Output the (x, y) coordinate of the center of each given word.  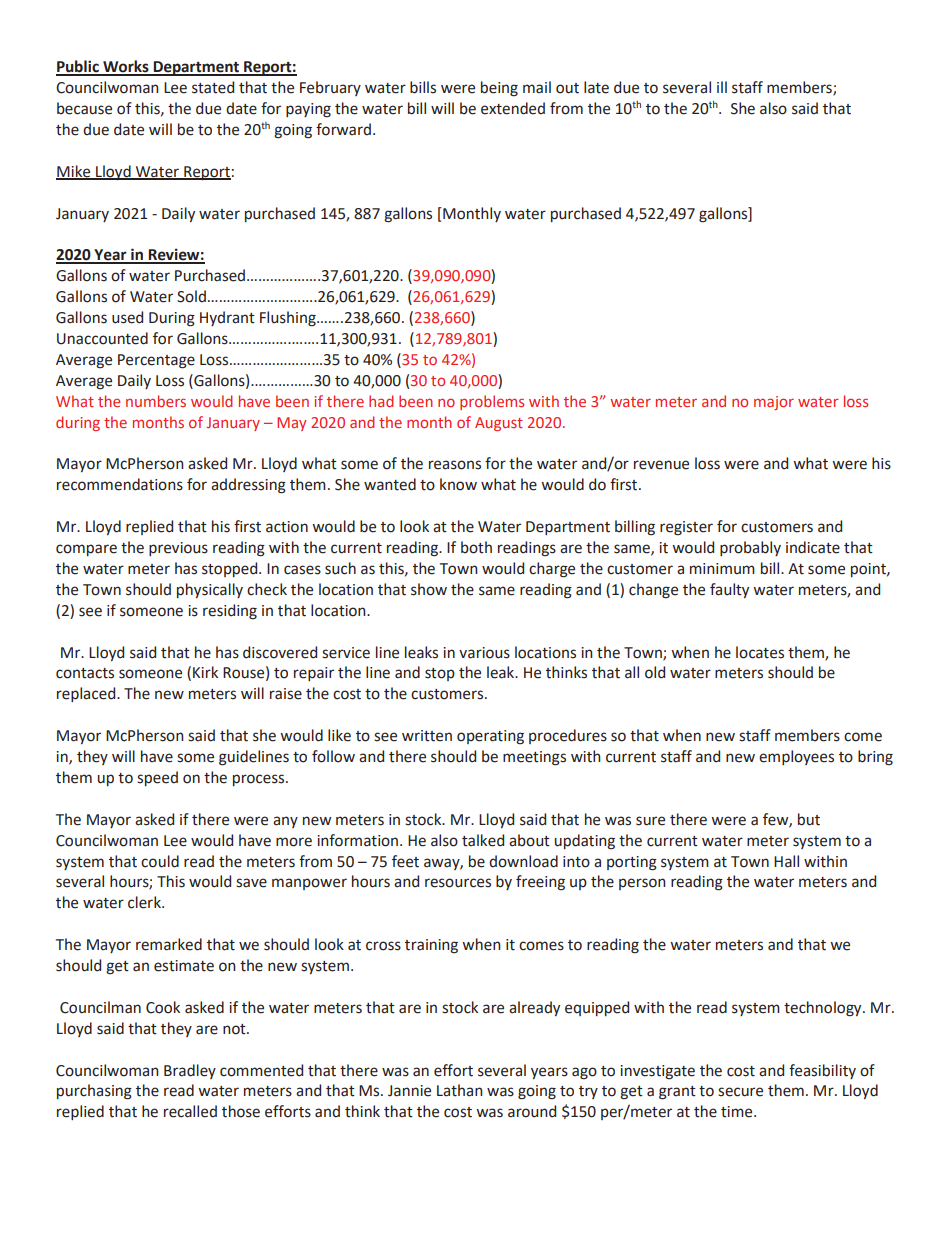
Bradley (190, 1071)
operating (490, 737)
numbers (156, 401)
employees (796, 757)
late (596, 87)
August (499, 424)
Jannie (409, 1091)
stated (213, 87)
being (499, 89)
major (774, 403)
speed (157, 778)
